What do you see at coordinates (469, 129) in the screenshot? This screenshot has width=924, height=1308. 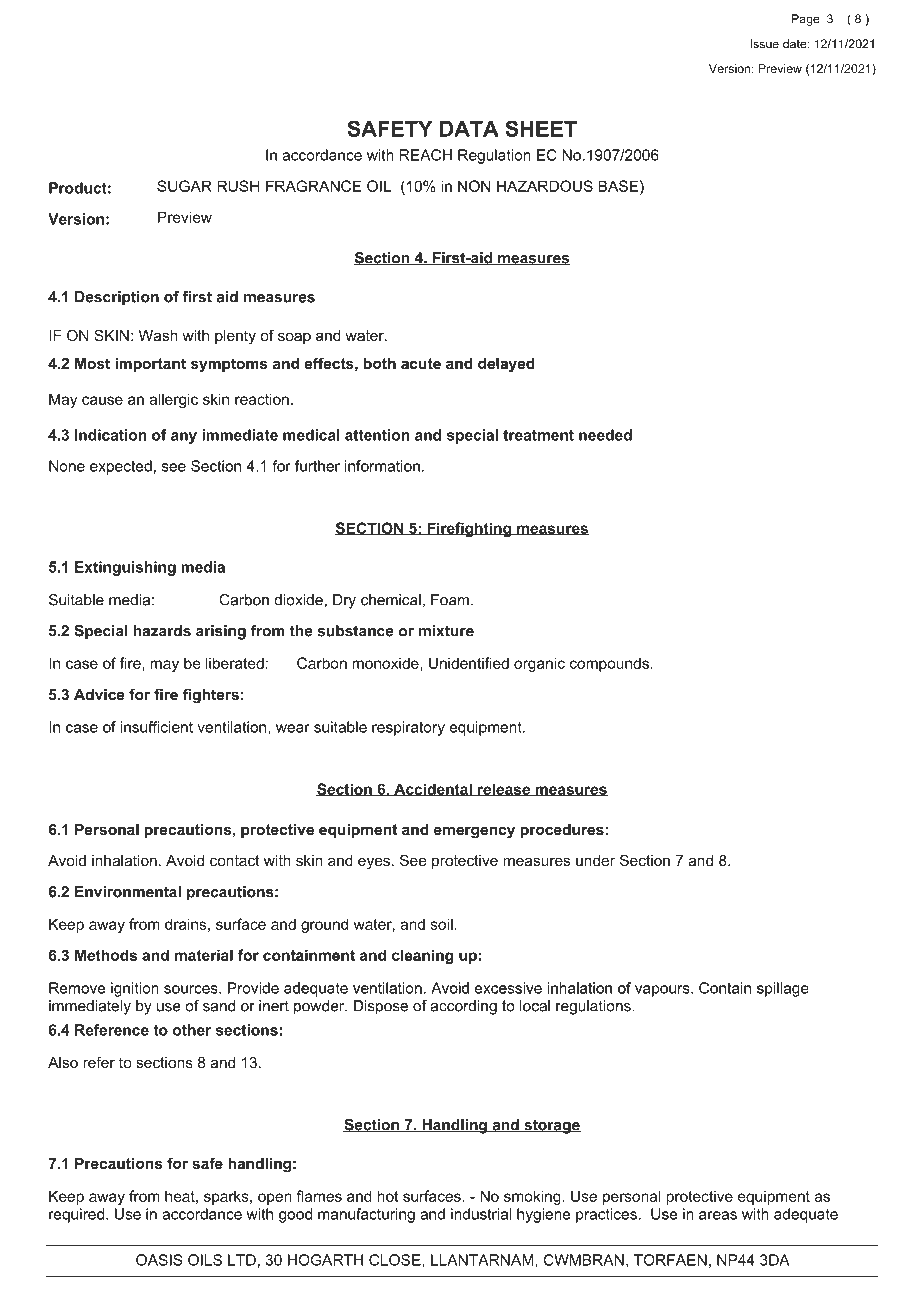 I see `DATA` at bounding box center [469, 129].
